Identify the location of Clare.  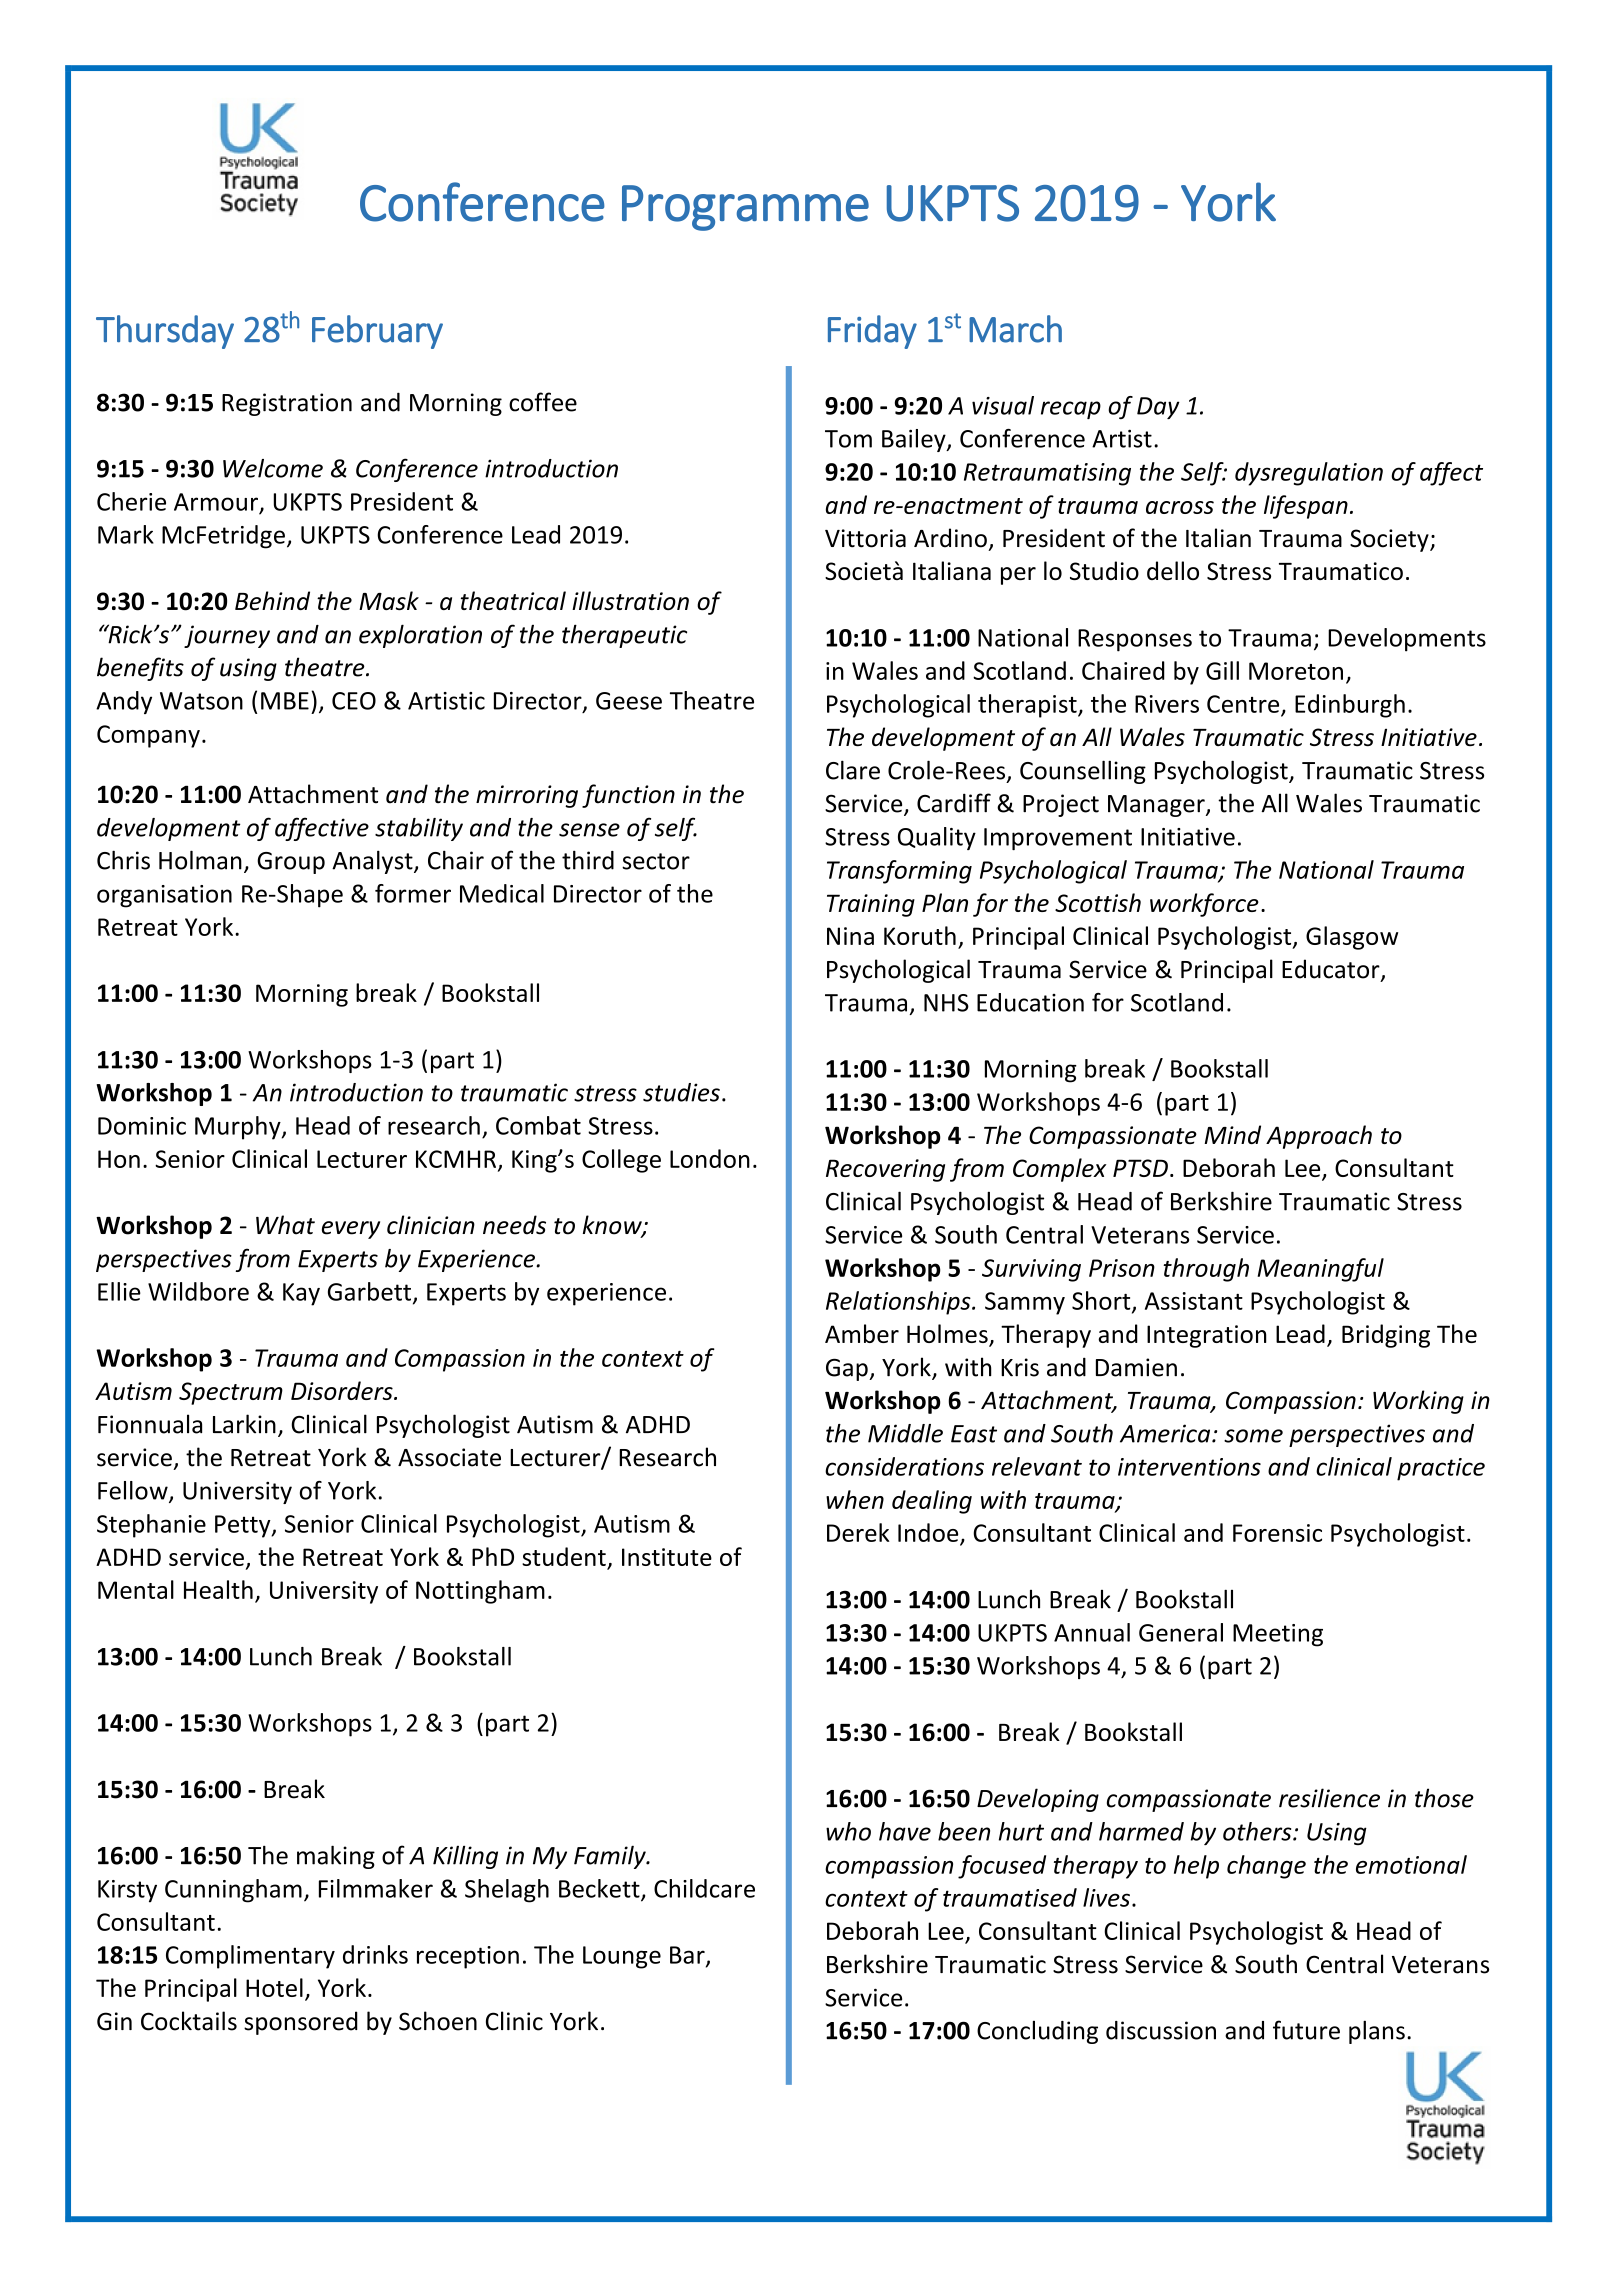
(853, 770).
